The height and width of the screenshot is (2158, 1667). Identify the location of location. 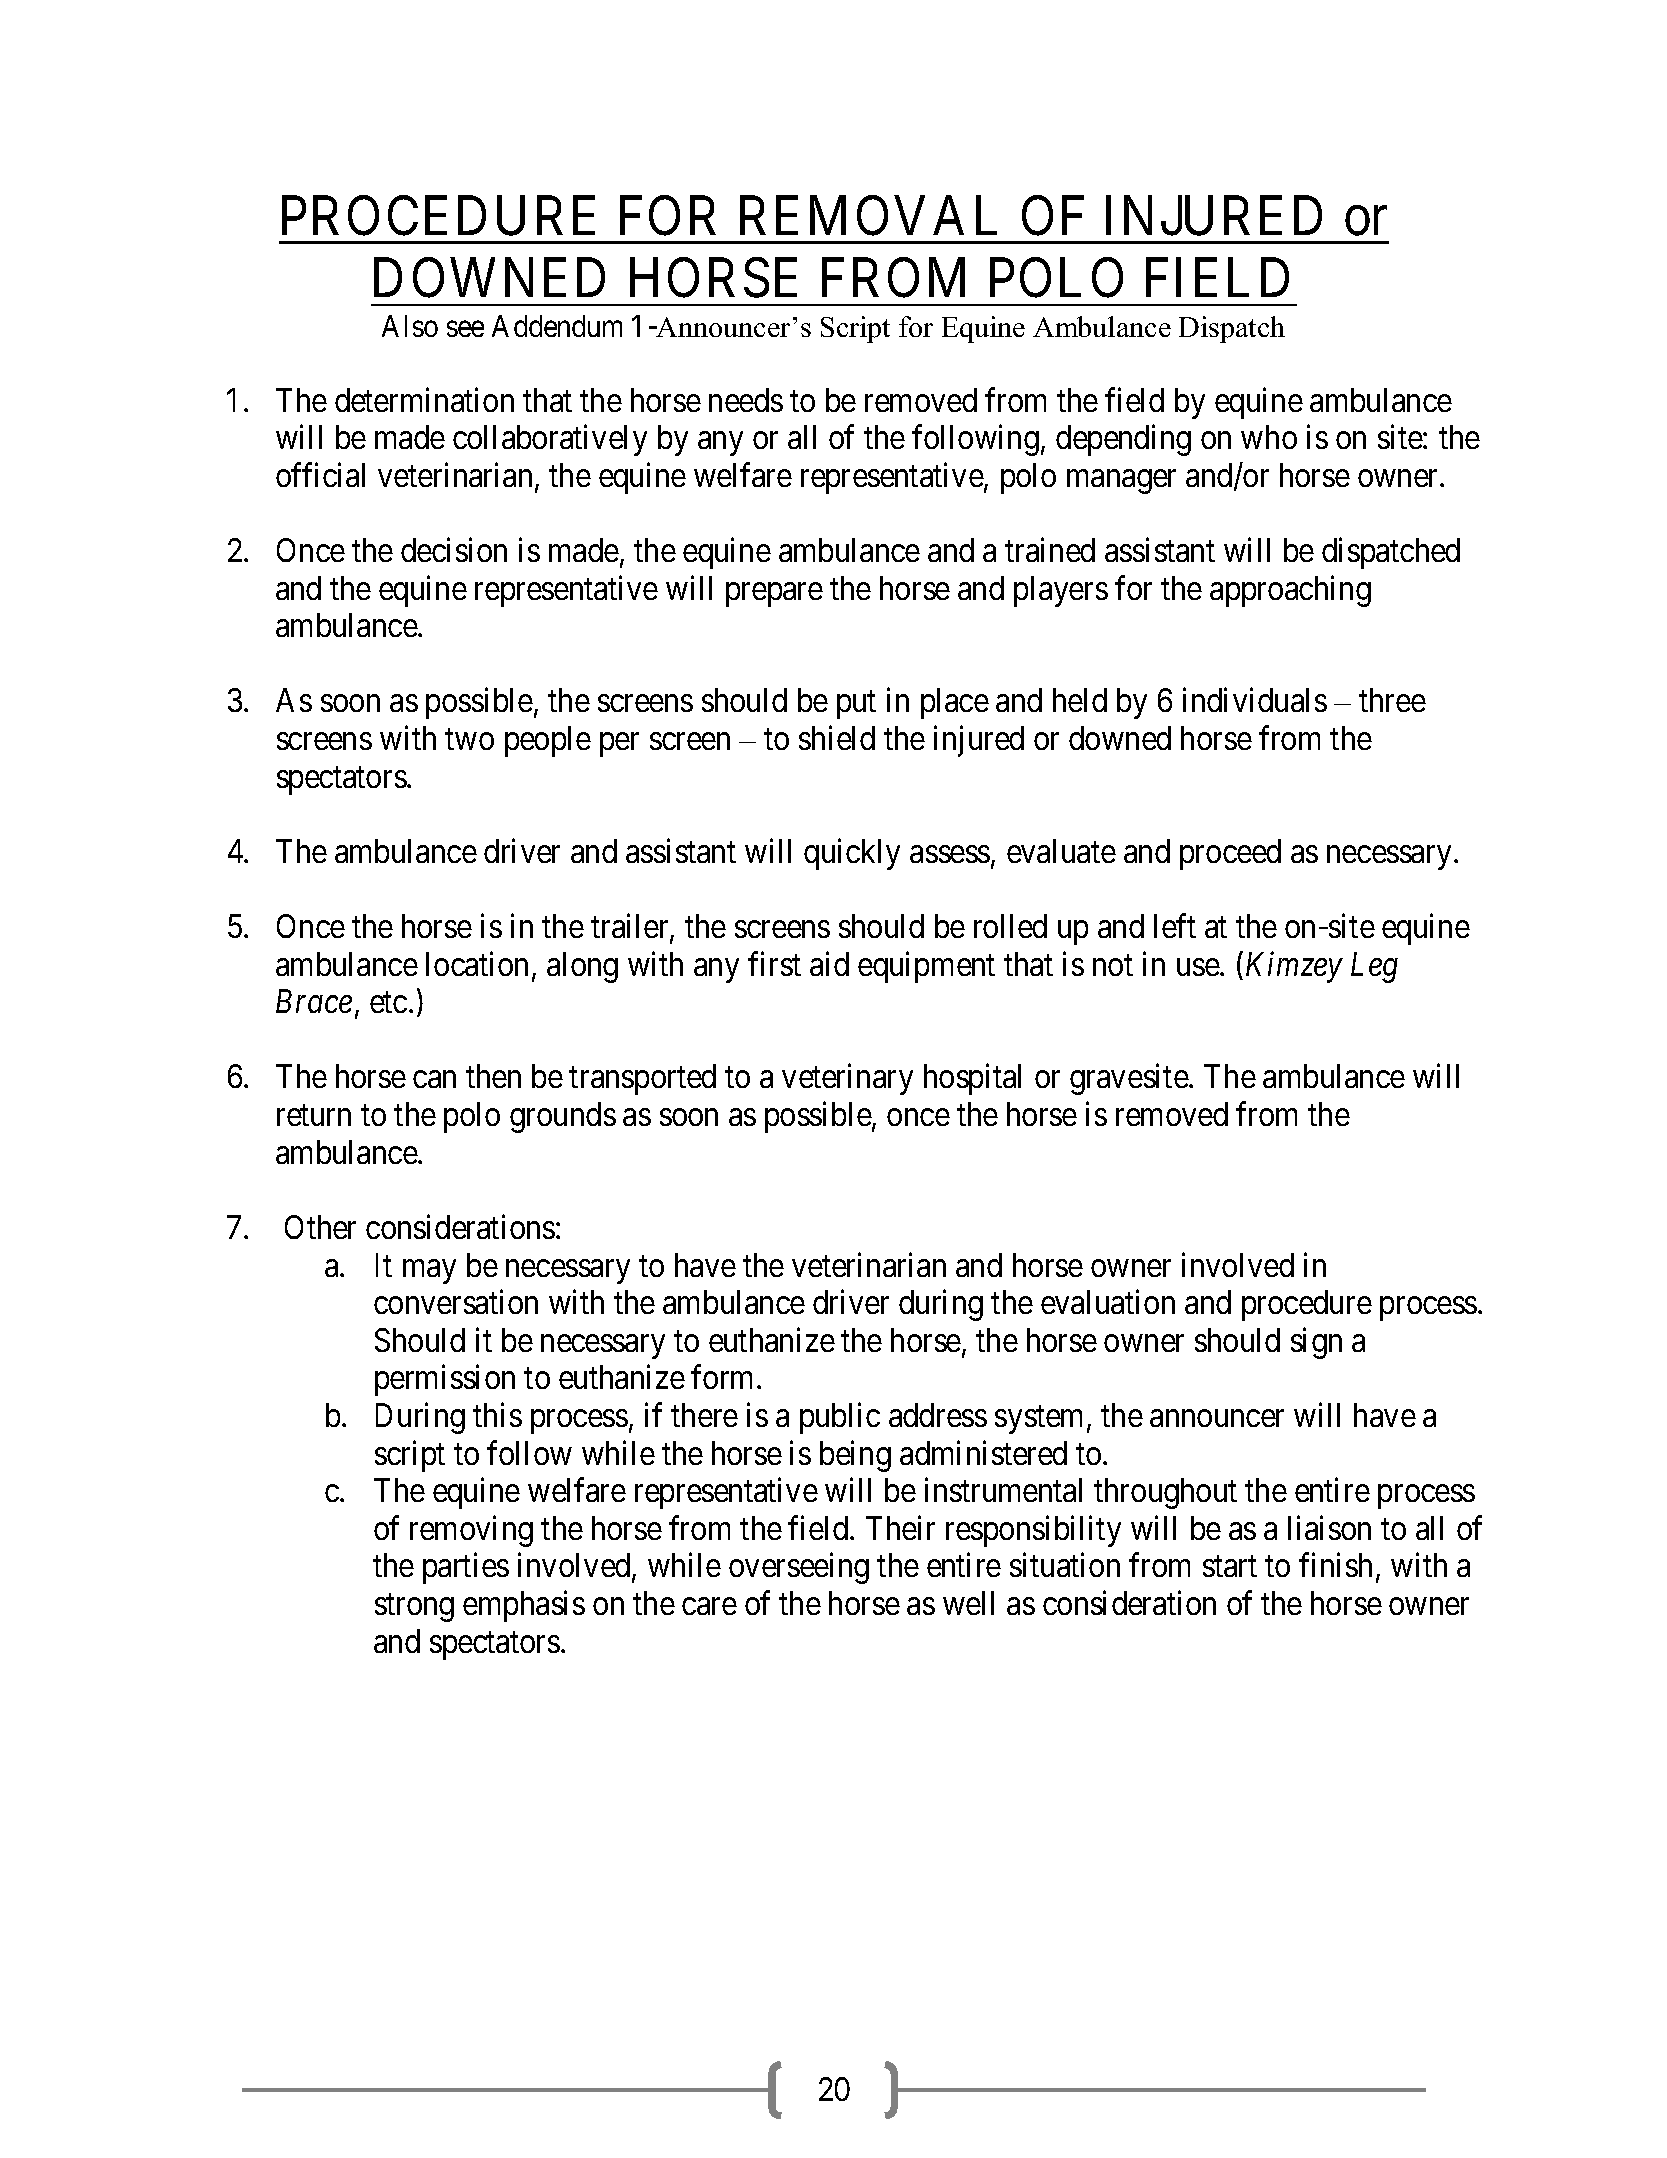
(477, 963).
